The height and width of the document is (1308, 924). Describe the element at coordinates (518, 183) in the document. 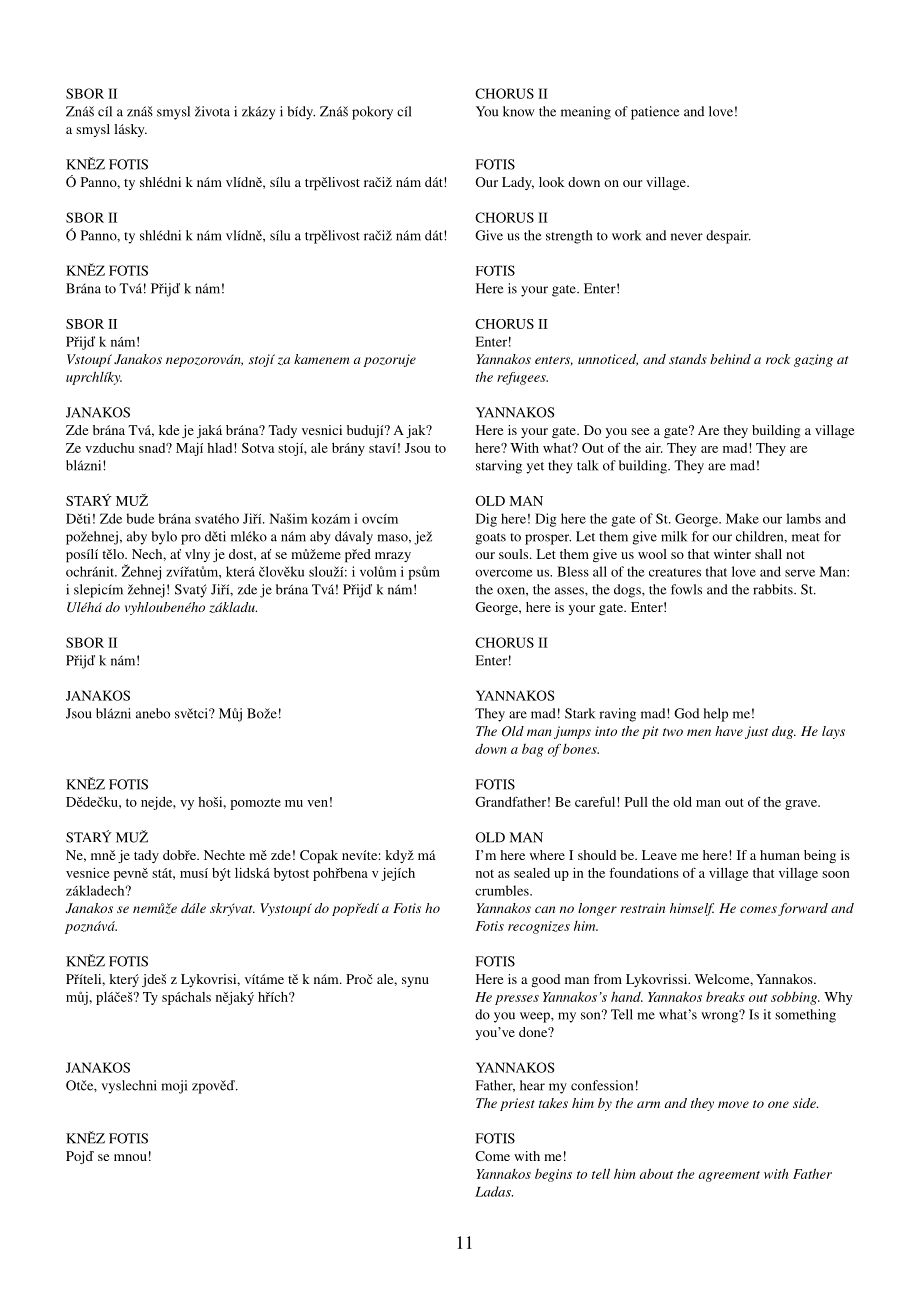

I see `Lady` at that location.
